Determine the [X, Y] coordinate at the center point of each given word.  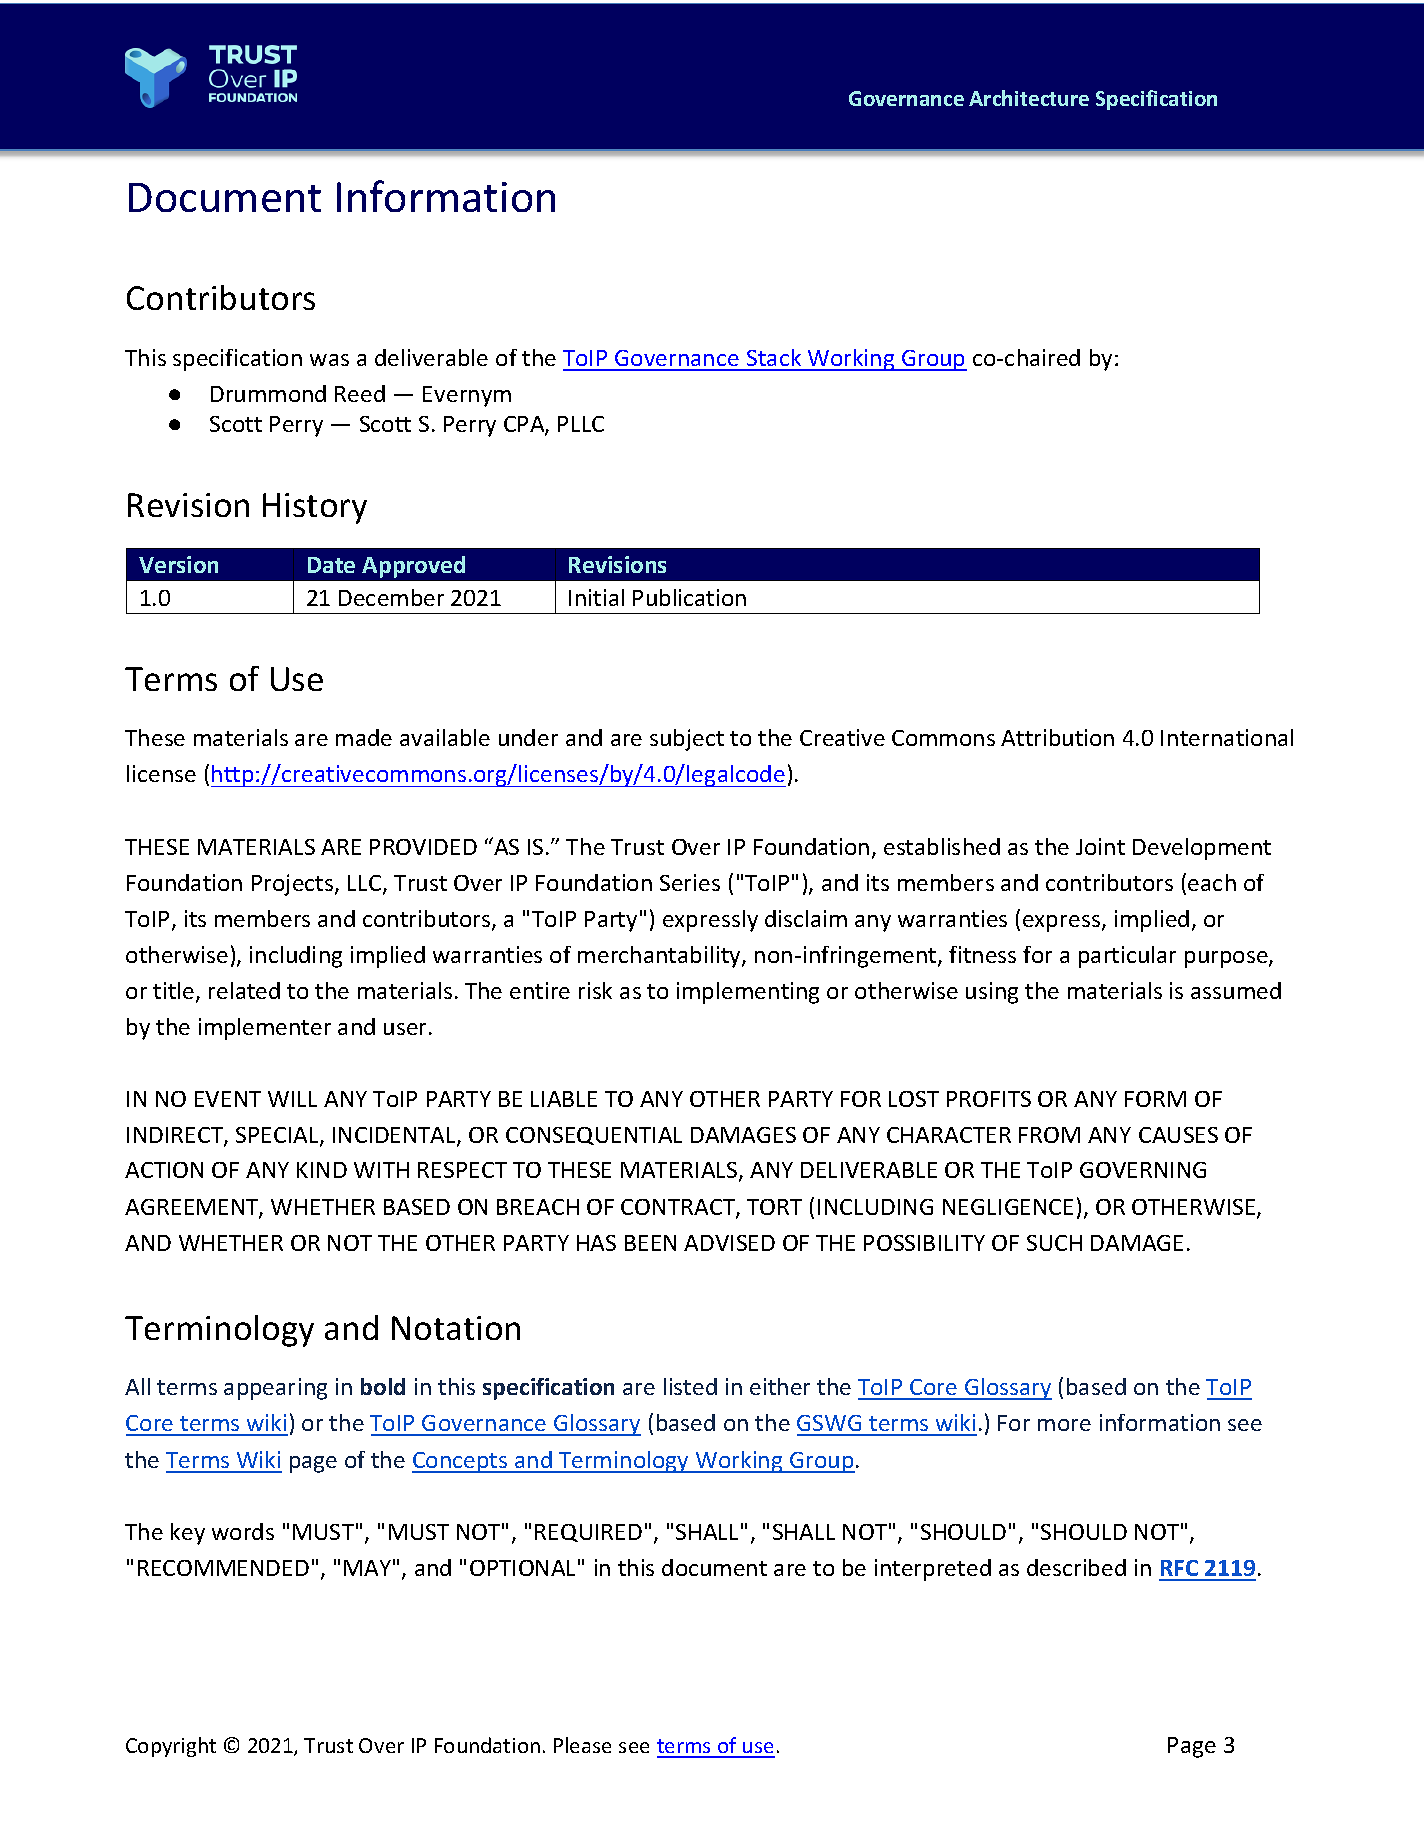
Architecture [1029, 98]
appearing [275, 1389]
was [329, 360]
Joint [1100, 846]
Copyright [171, 1747]
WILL [292, 1099]
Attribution [1057, 737]
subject [687, 740]
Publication [689, 597]
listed [690, 1386]
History [315, 508]
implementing [748, 993]
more [1064, 1425]
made [364, 737]
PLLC [581, 424]
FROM [1049, 1135]
